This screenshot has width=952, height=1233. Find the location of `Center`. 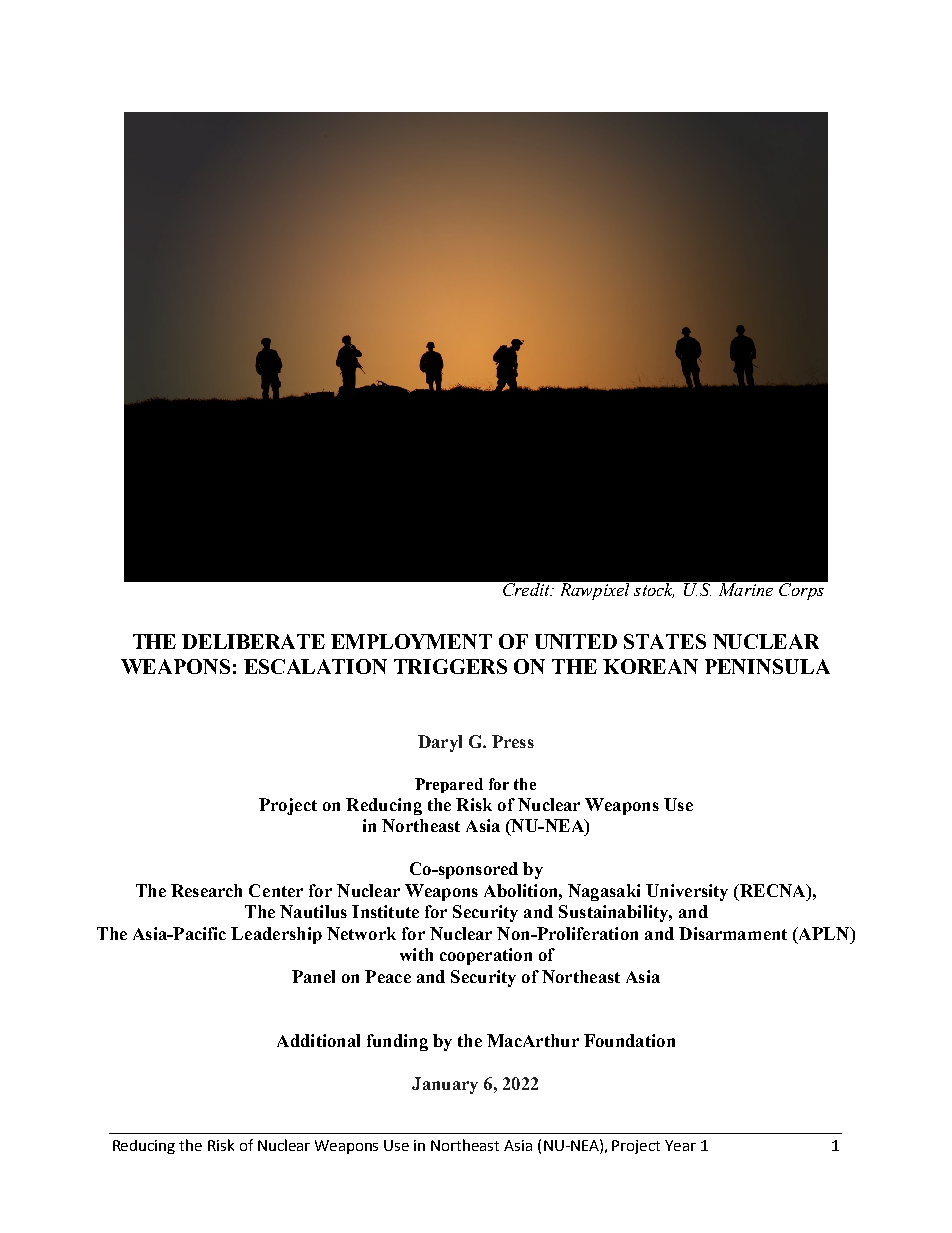

Center is located at coordinates (276, 890).
